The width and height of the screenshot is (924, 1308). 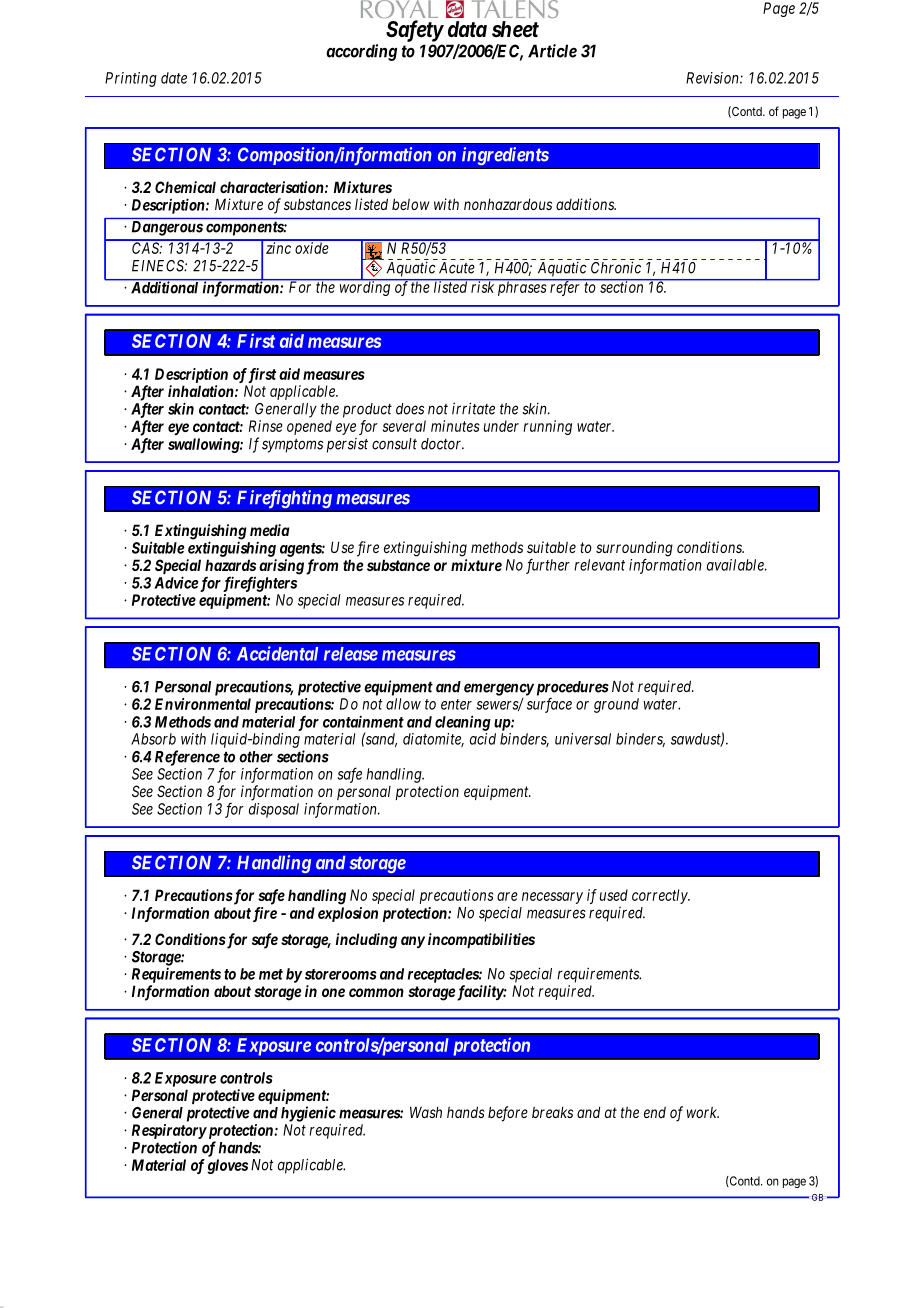 What do you see at coordinates (361, 52) in the screenshot?
I see `according` at bounding box center [361, 52].
